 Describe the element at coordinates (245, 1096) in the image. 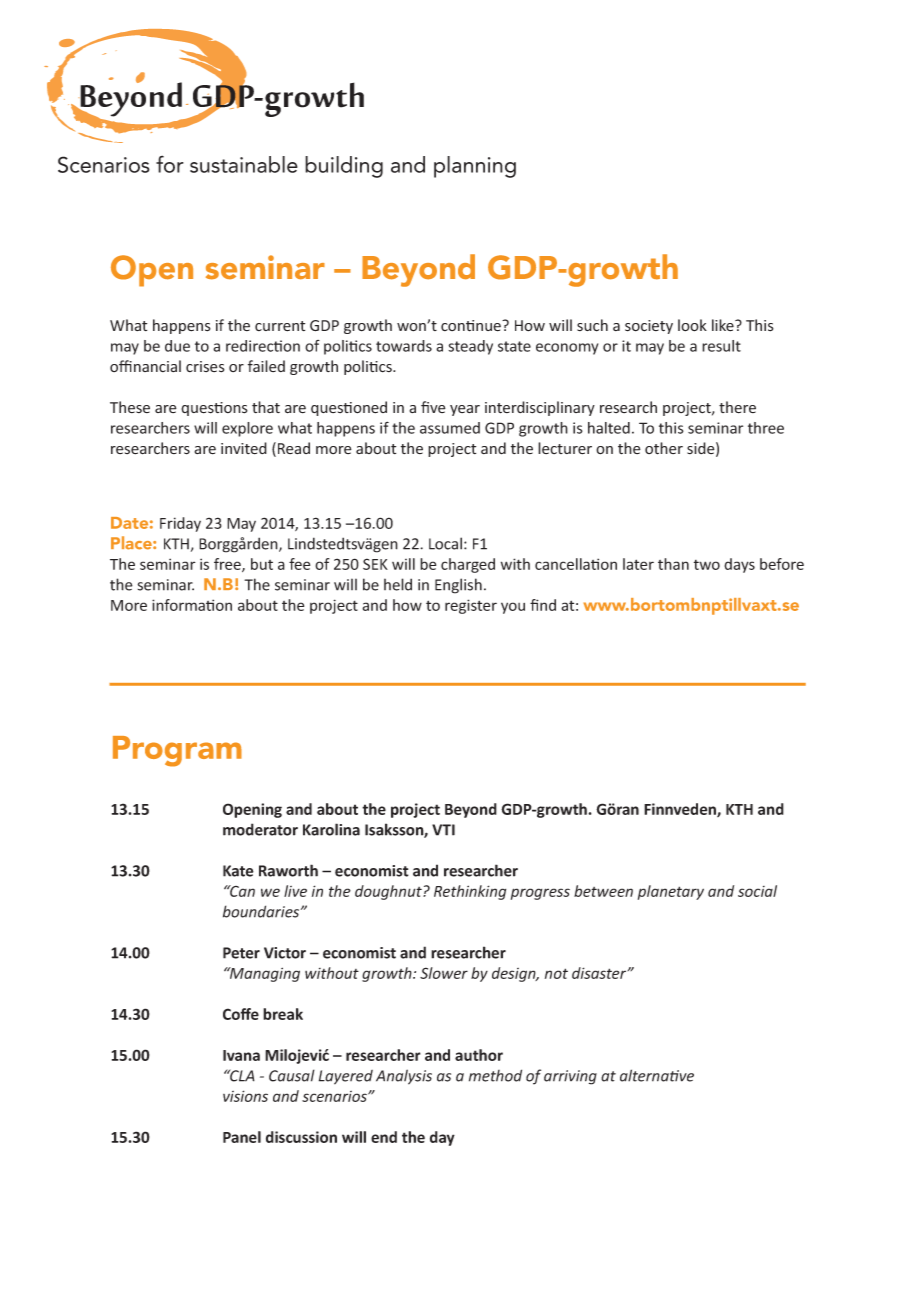

I see `visions` at that location.
